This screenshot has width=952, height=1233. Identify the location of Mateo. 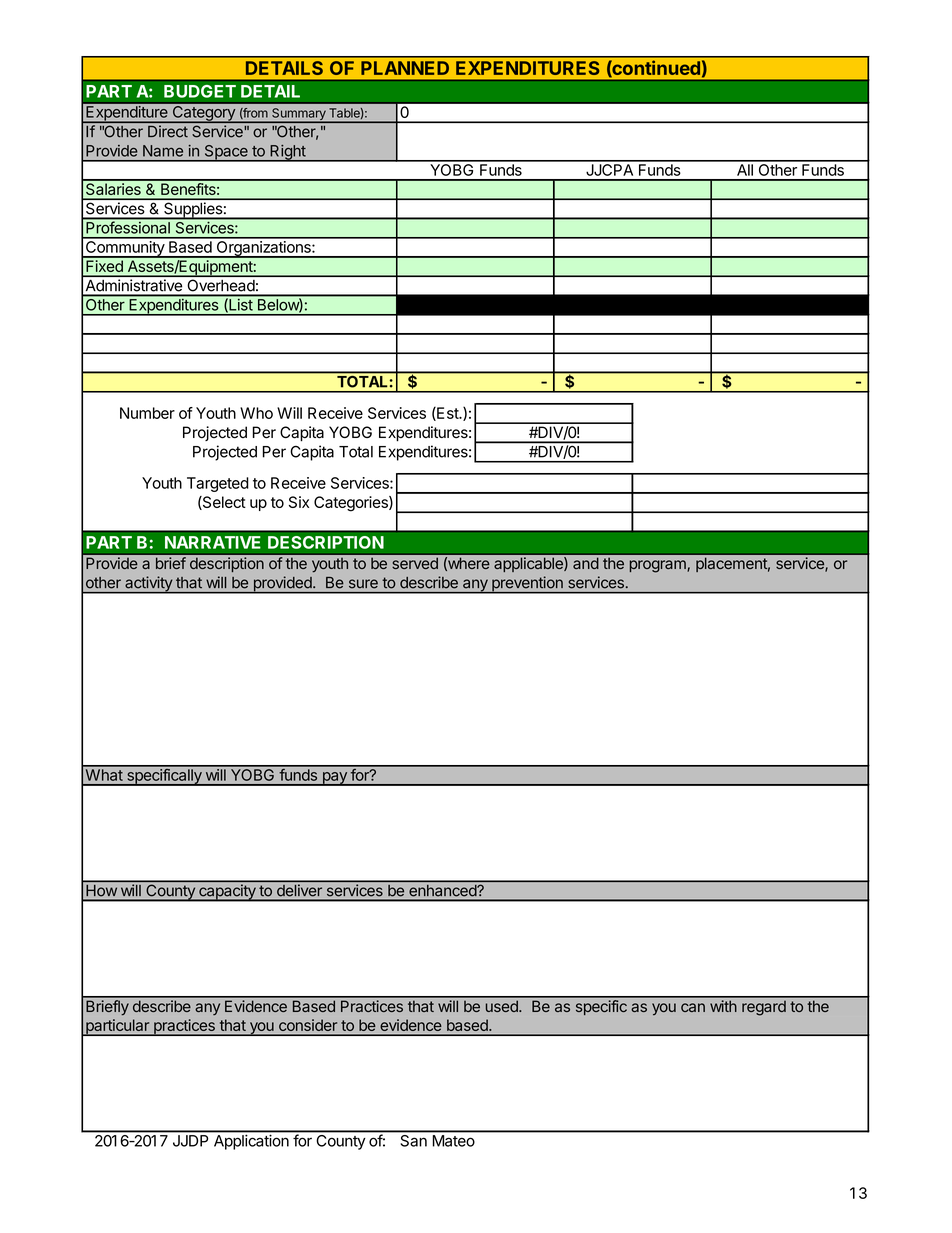
(454, 1141).
